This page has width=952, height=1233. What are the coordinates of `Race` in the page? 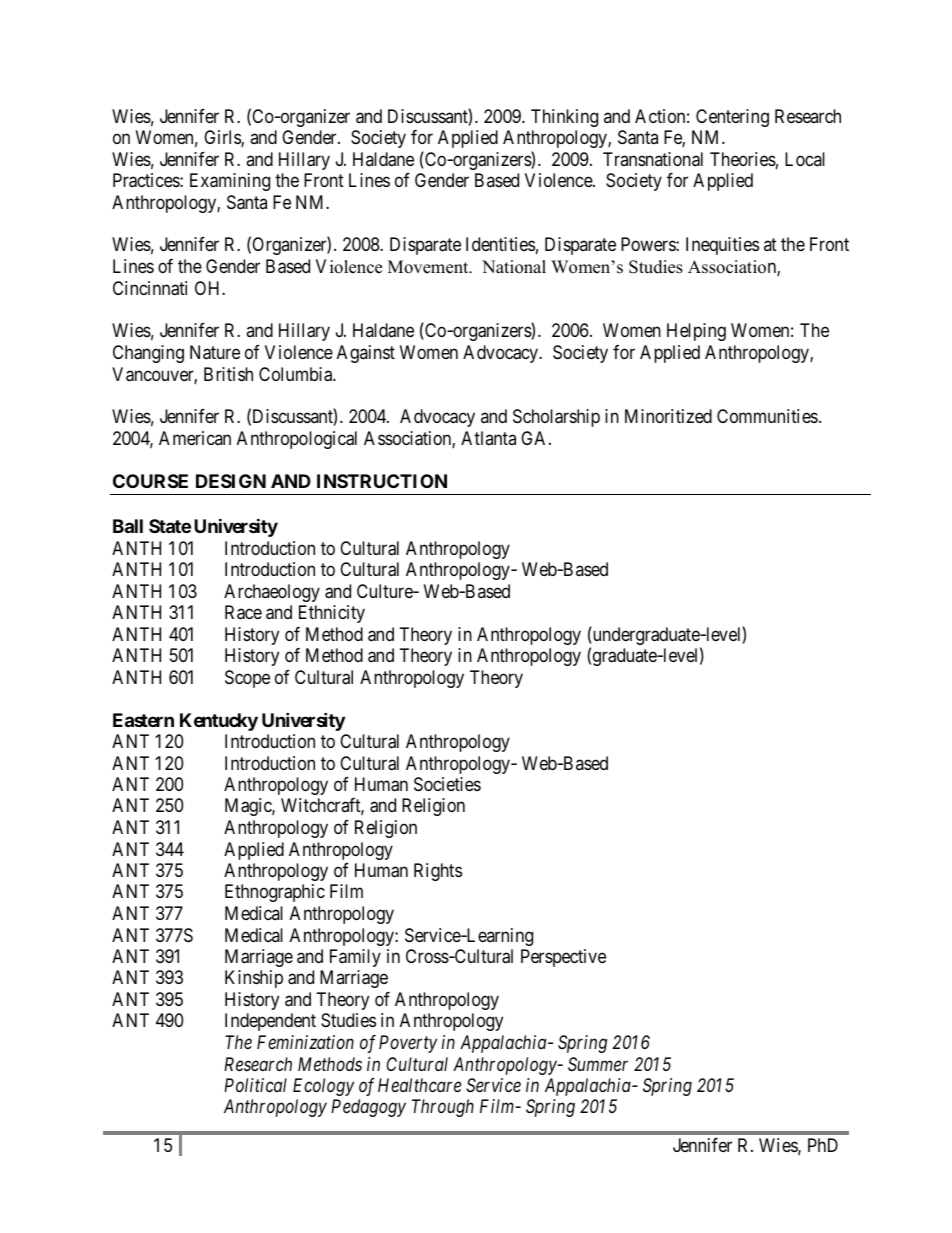 It's located at (243, 612).
